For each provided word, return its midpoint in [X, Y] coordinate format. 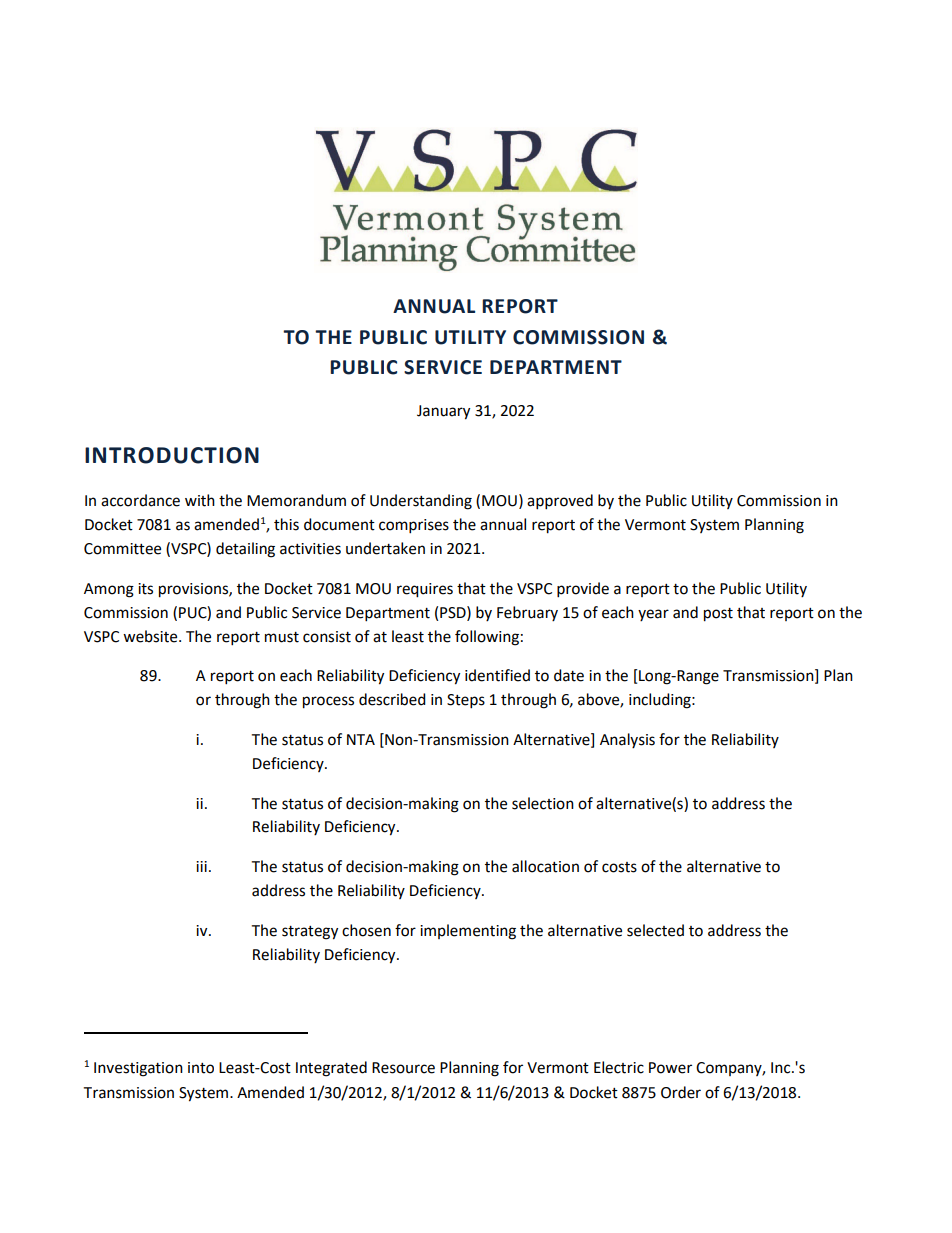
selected [655, 930]
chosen [366, 930]
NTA [361, 739]
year [653, 615]
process [328, 702]
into [201, 1068]
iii [201, 866]
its [145, 589]
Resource [403, 1068]
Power [670, 1068]
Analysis [627, 740]
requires [425, 590]
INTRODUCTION [172, 455]
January [443, 412]
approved [560, 502]
